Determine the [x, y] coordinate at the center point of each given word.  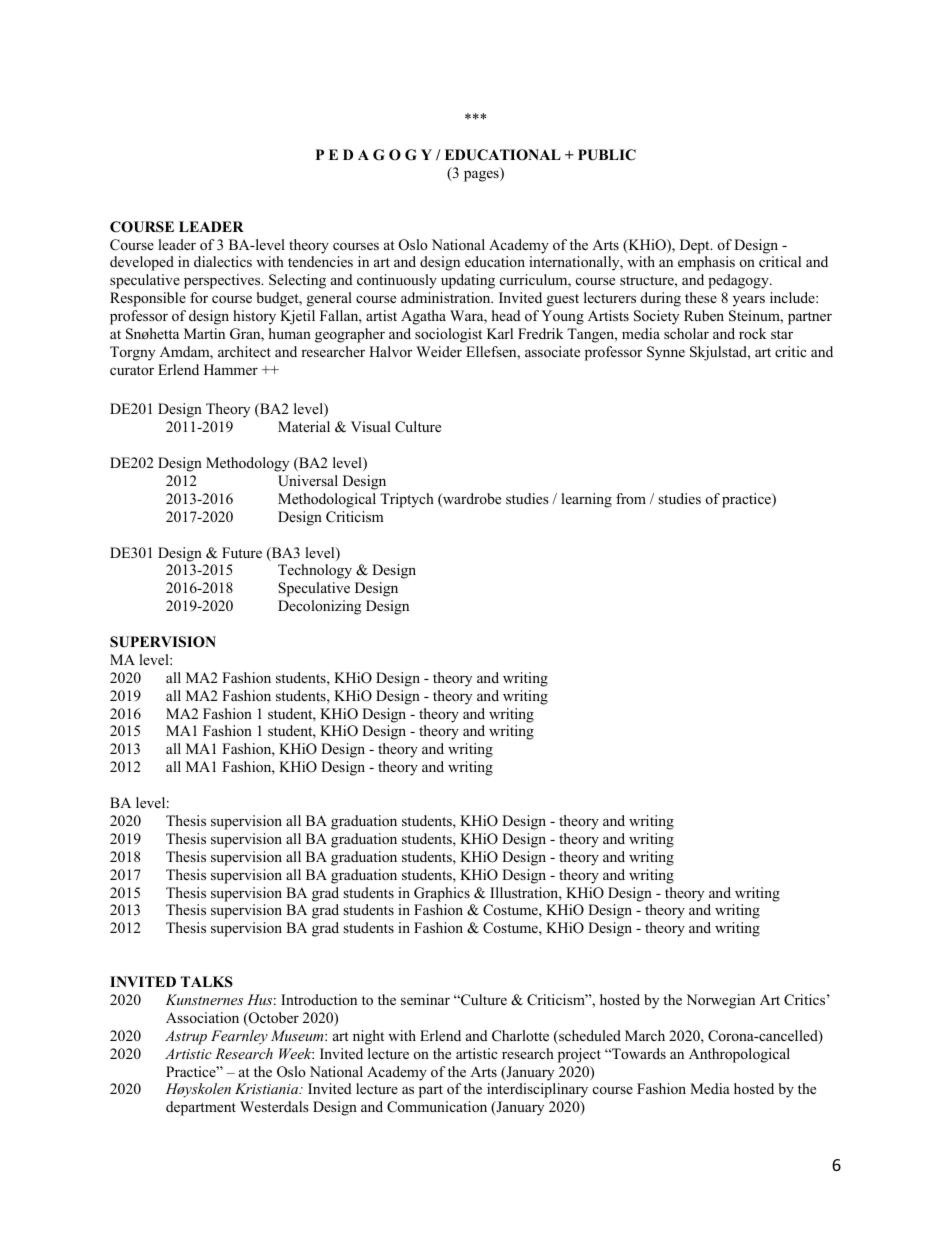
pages [482, 176]
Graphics [442, 894]
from [631, 498]
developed [142, 263]
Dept [696, 246]
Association [202, 1017]
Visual [371, 426]
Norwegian [720, 1001]
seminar [425, 999]
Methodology [247, 464]
